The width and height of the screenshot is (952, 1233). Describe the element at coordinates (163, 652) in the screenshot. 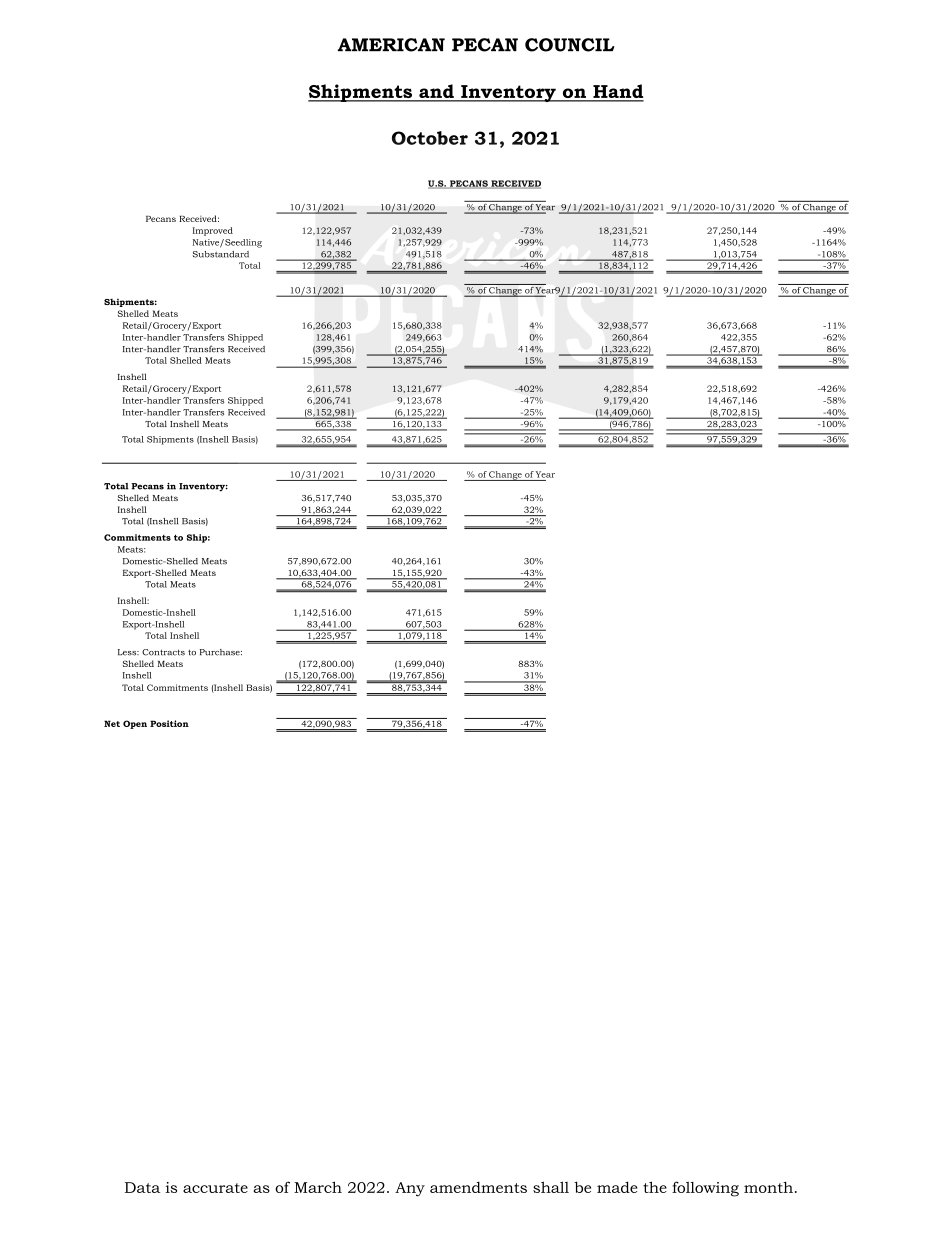

I see `Contracts` at that location.
